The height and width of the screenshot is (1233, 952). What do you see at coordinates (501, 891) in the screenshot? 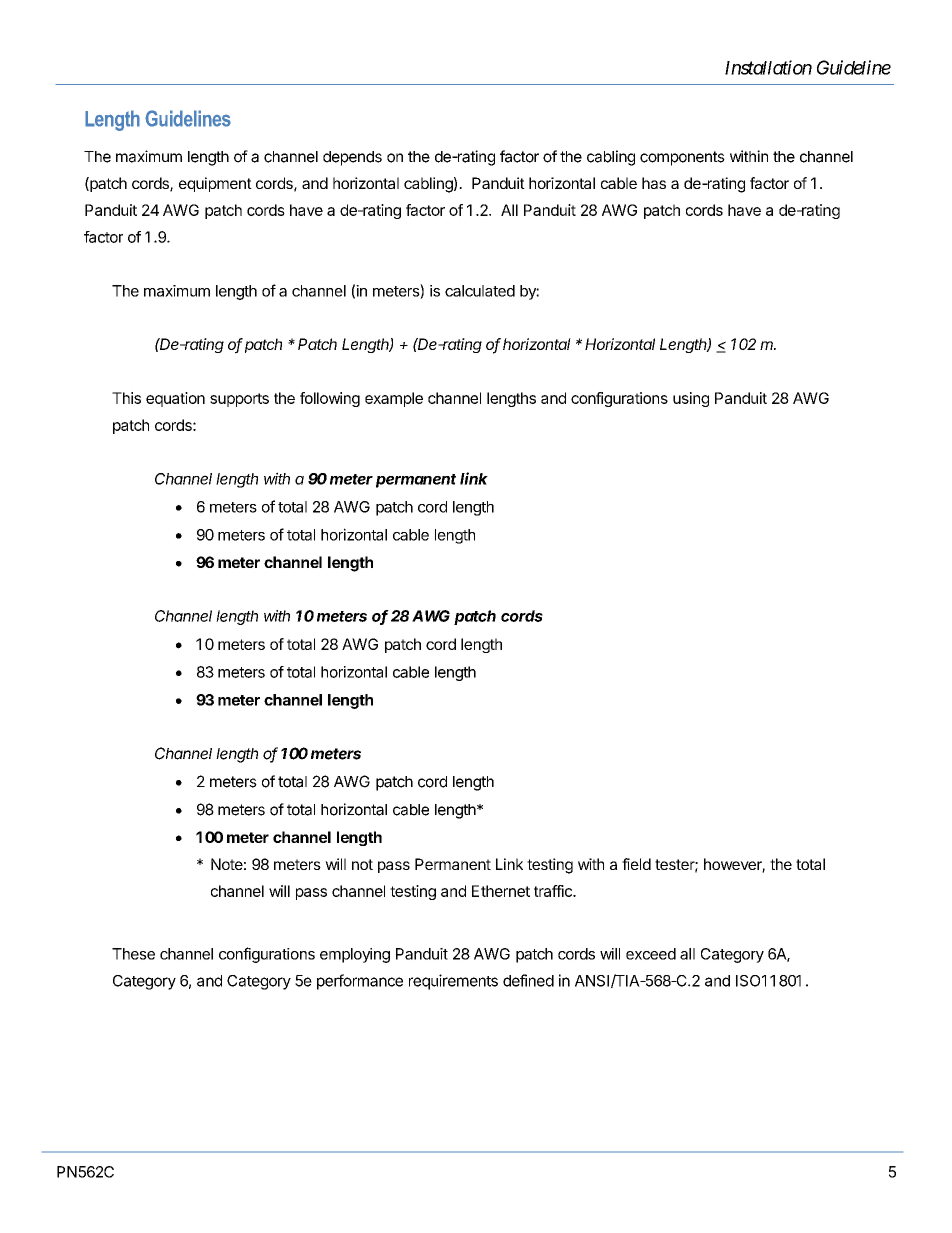
I see `Ethernet` at bounding box center [501, 891].
